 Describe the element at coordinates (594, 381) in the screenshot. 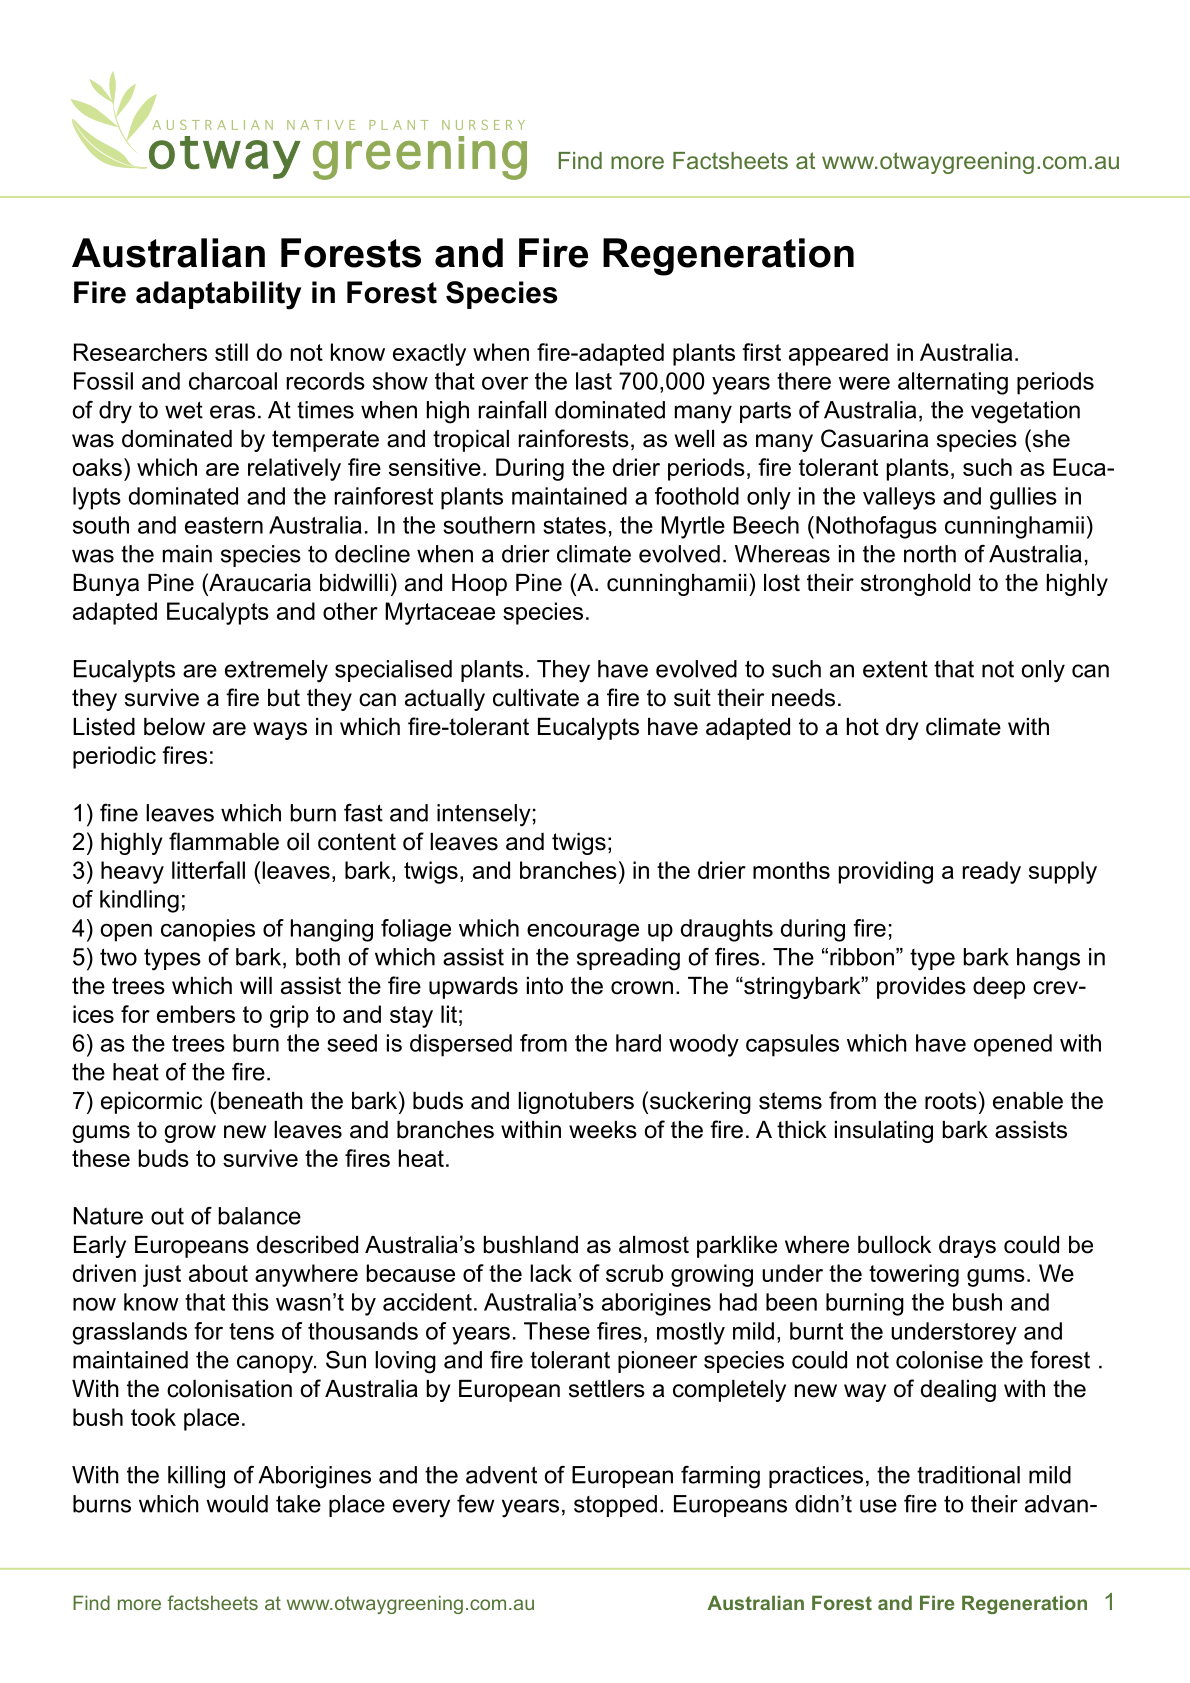

I see `last` at that location.
